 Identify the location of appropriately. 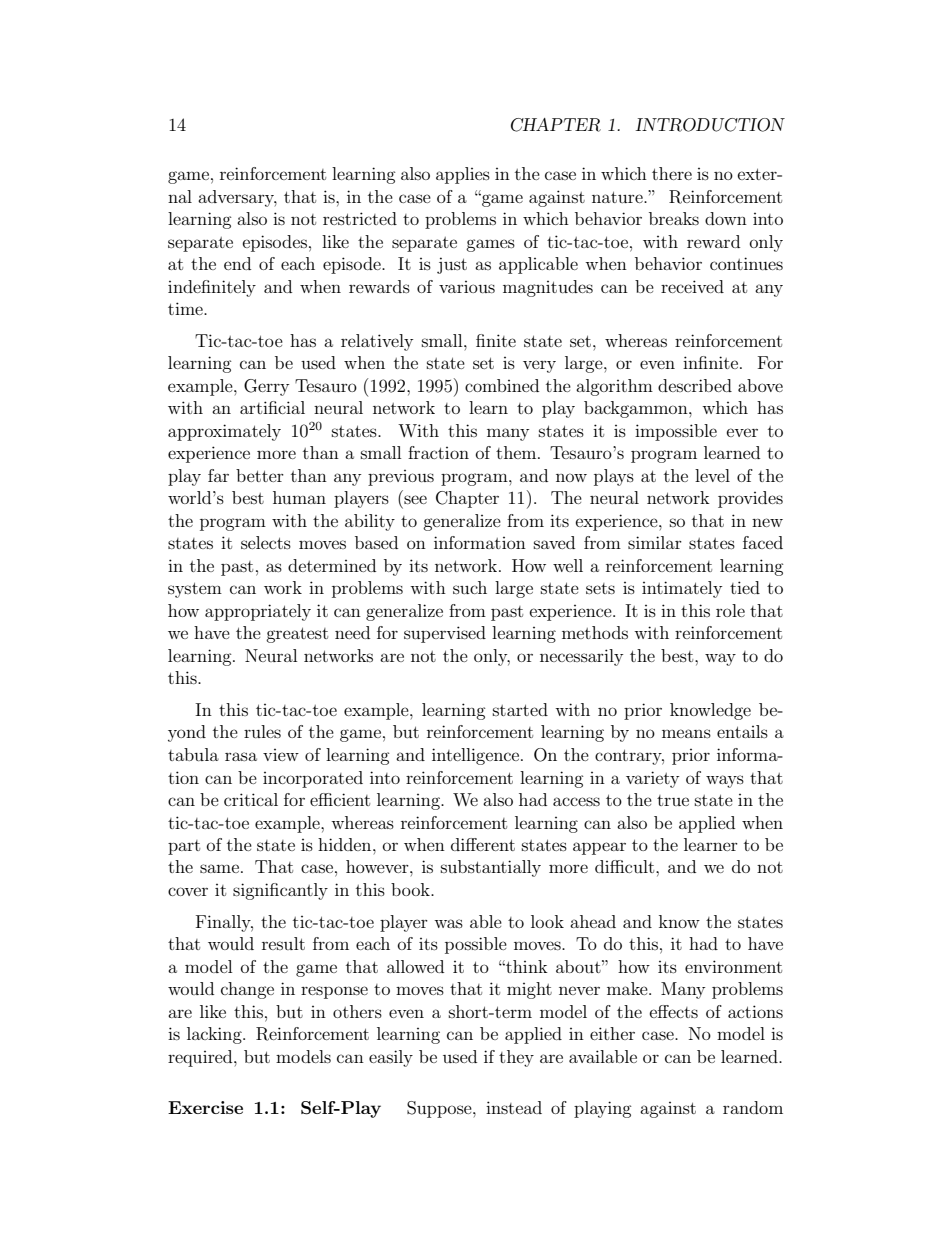
(258, 612).
